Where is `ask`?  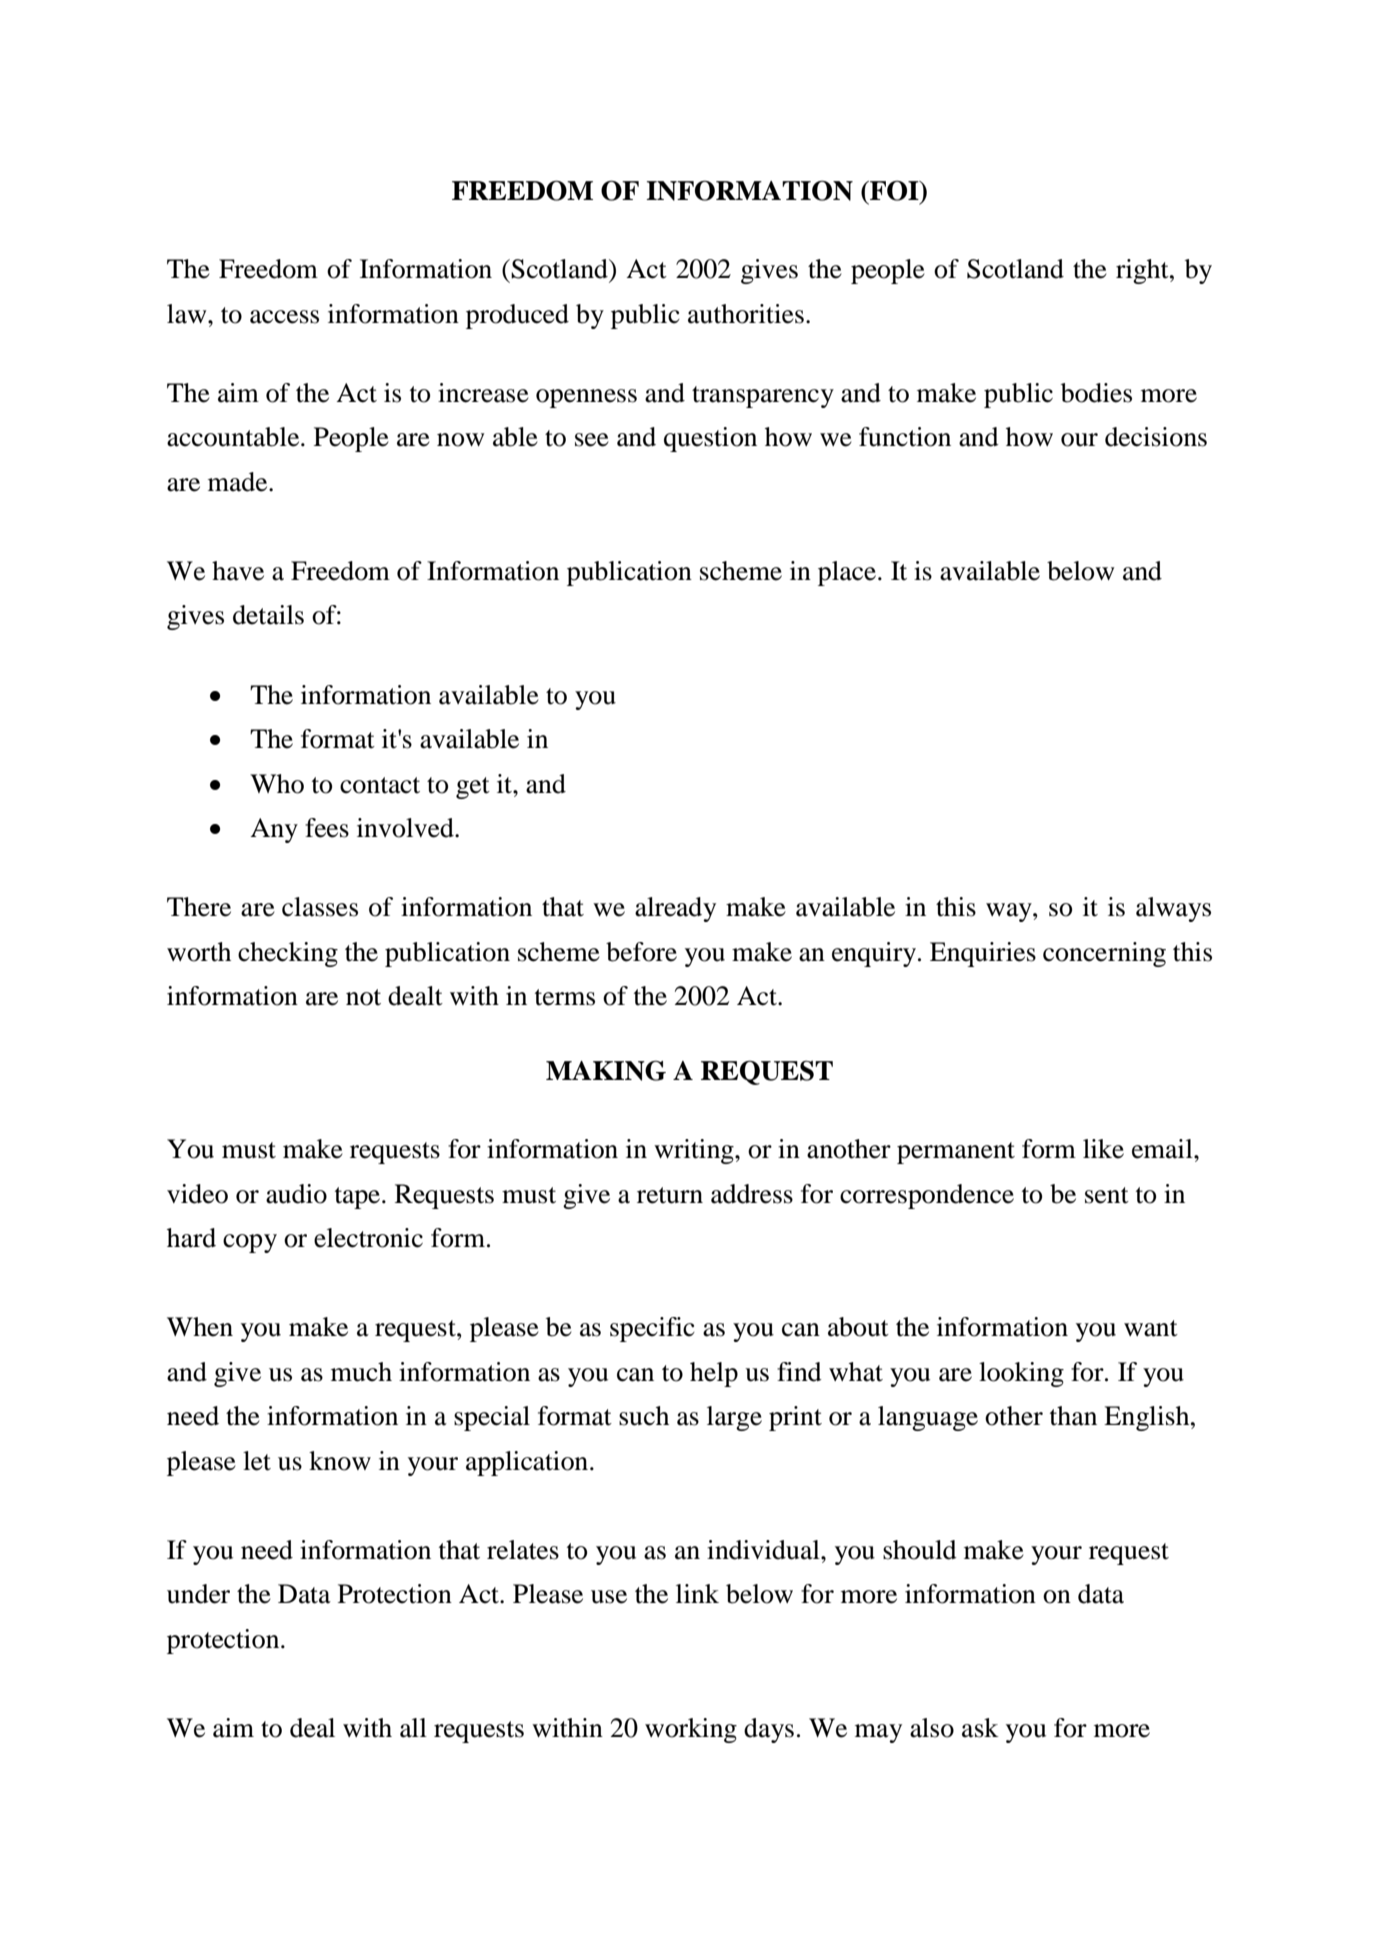
ask is located at coordinates (980, 1728).
